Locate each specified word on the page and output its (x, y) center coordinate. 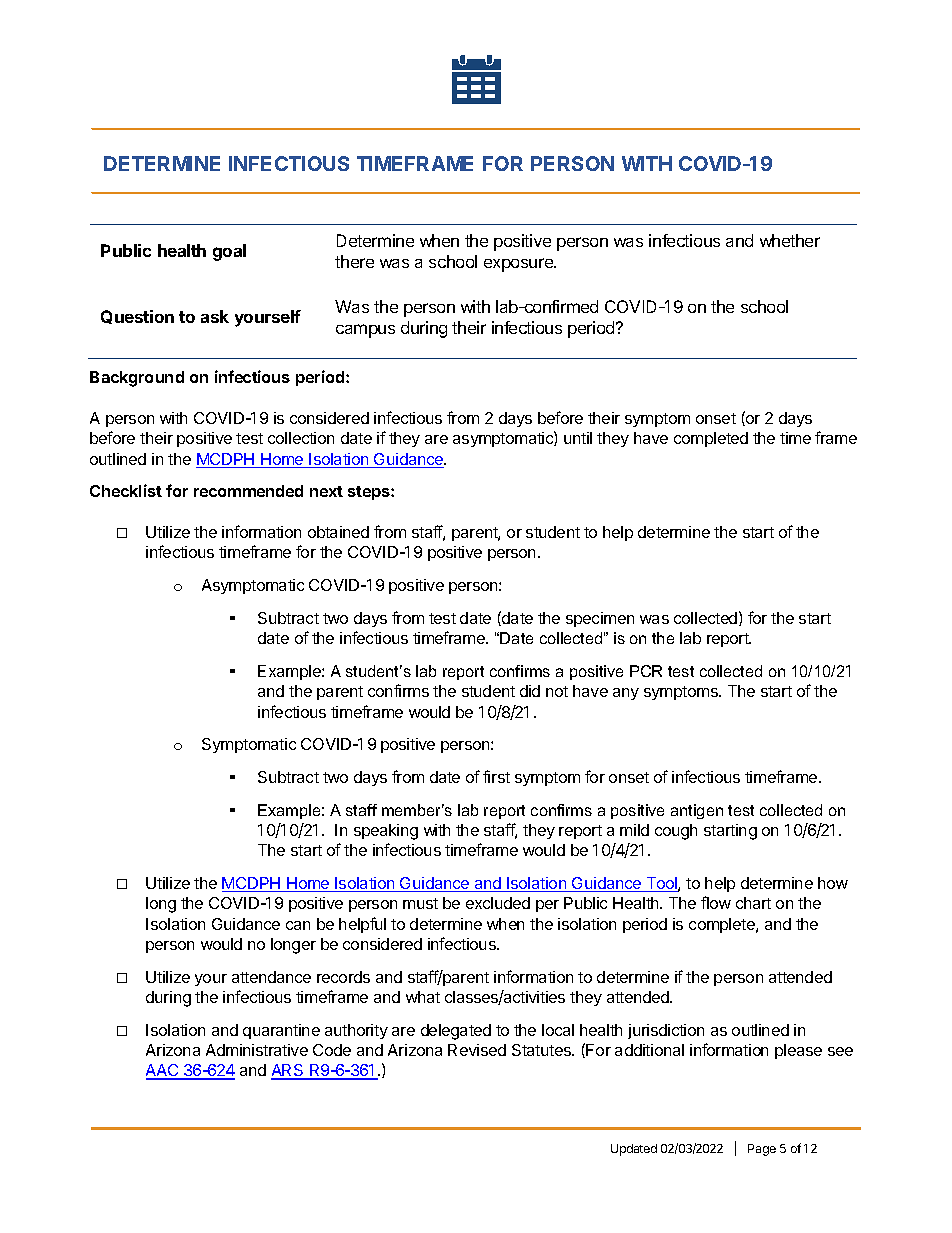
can (298, 925)
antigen (697, 811)
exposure (519, 265)
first (496, 776)
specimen (600, 619)
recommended (248, 491)
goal (229, 252)
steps (370, 493)
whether (790, 240)
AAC (163, 1072)
